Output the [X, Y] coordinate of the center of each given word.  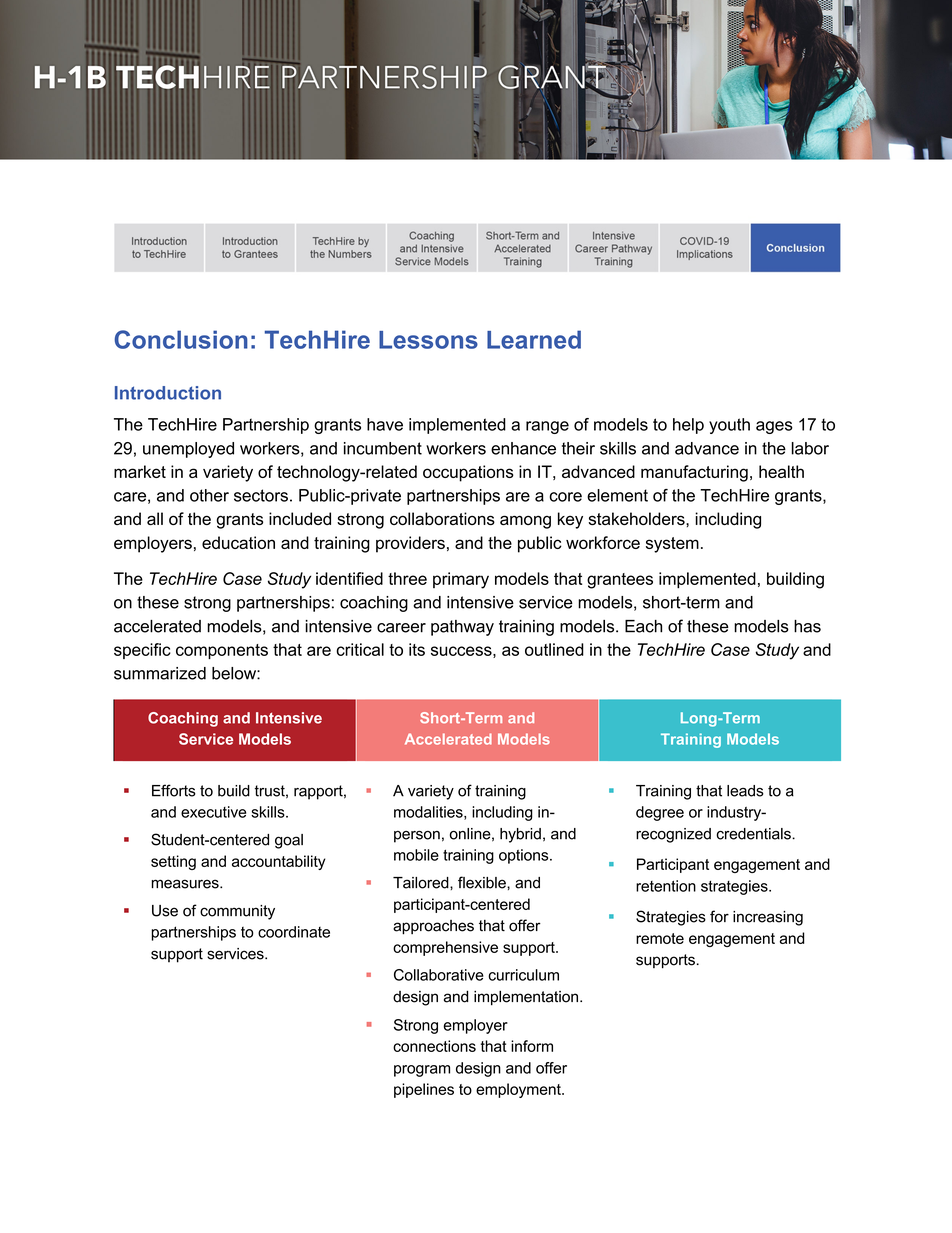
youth [729, 426]
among [525, 522]
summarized [160, 673]
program [422, 1071]
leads [745, 791]
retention [666, 886]
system [672, 545]
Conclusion [181, 339]
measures [186, 884]
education [238, 542]
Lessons [428, 340]
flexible [483, 882]
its [417, 649]
